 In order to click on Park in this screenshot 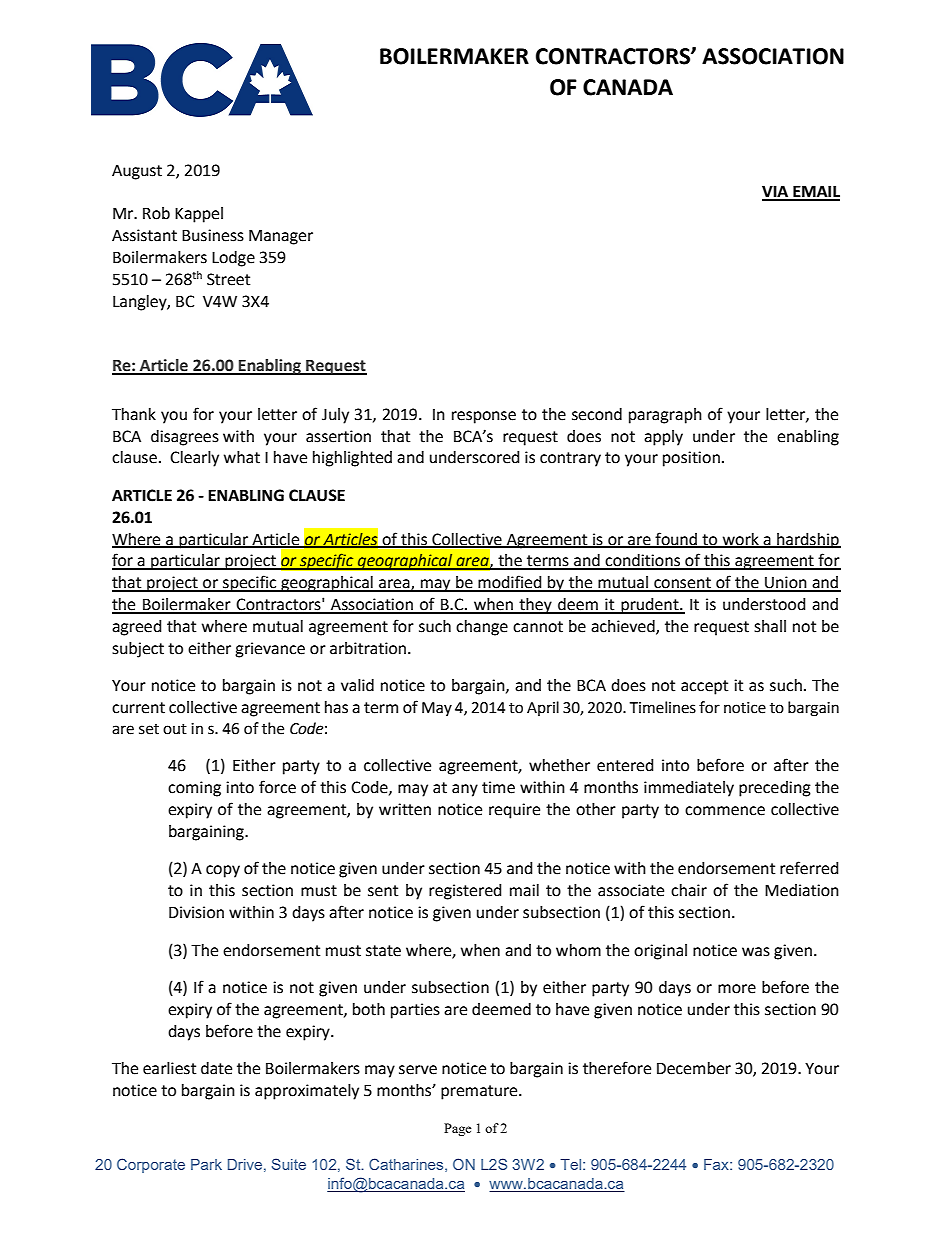, I will do `click(206, 1164)`.
